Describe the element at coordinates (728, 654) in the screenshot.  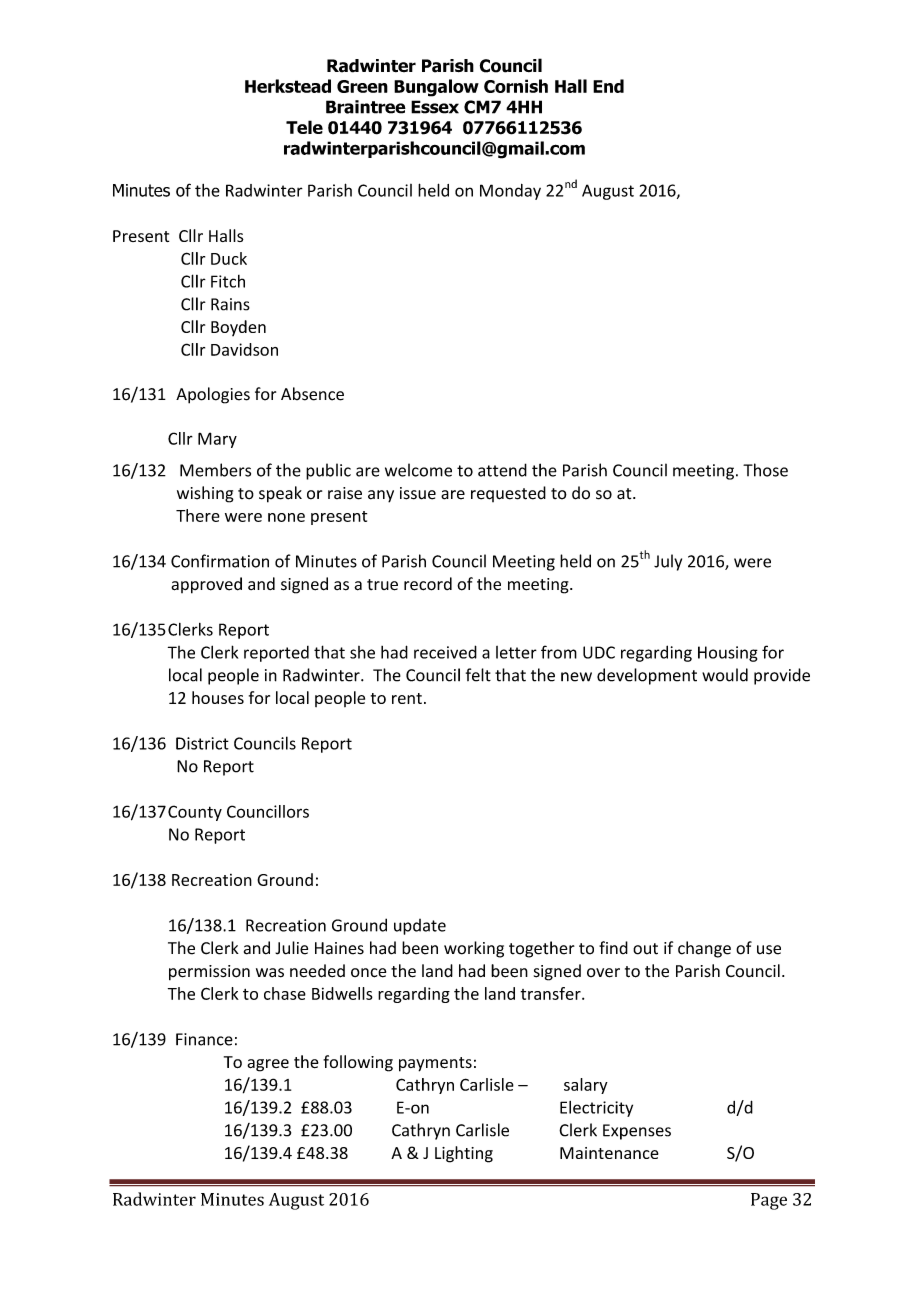
I see `Housing` at that location.
